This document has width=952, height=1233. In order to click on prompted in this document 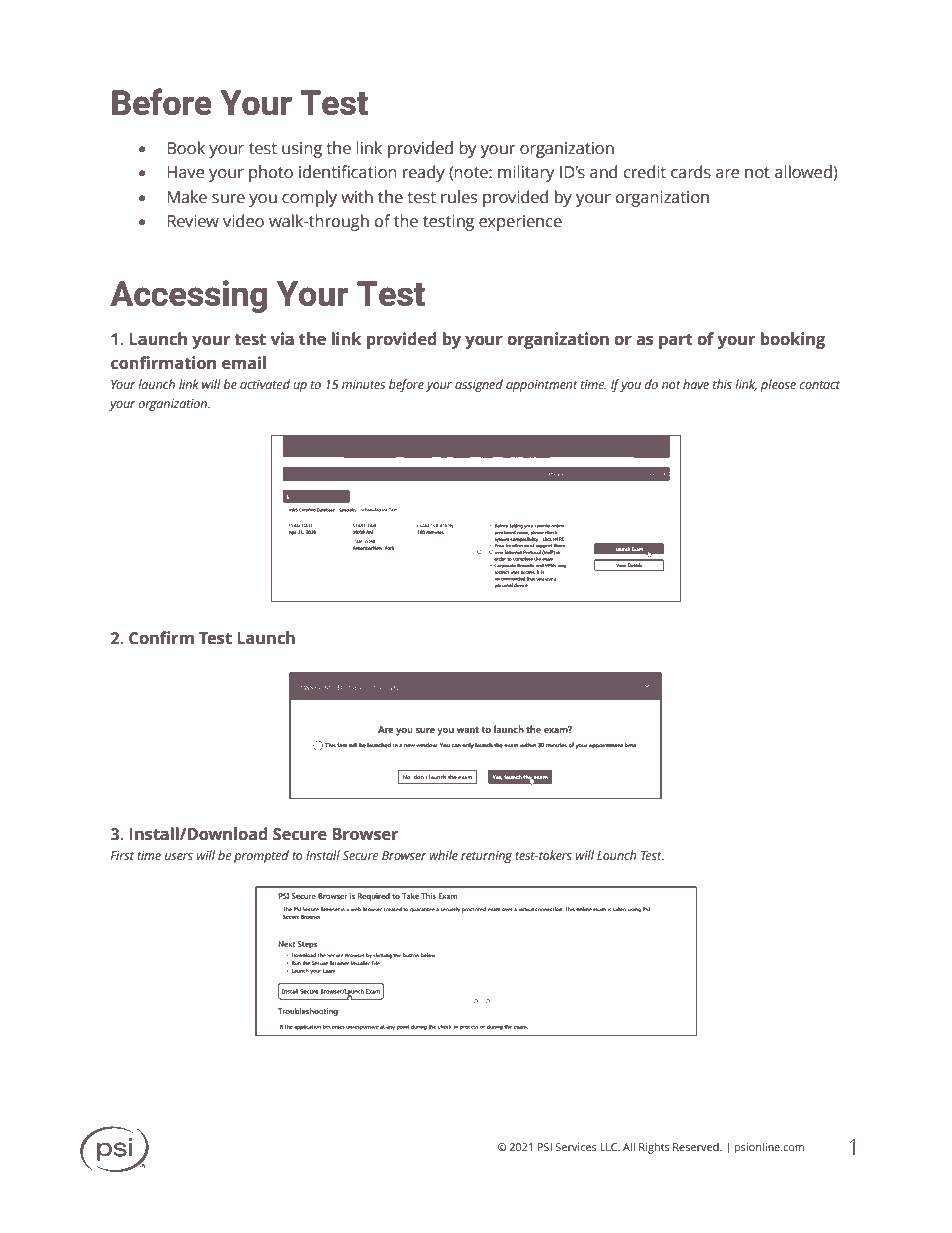, I will do `click(261, 856)`.
